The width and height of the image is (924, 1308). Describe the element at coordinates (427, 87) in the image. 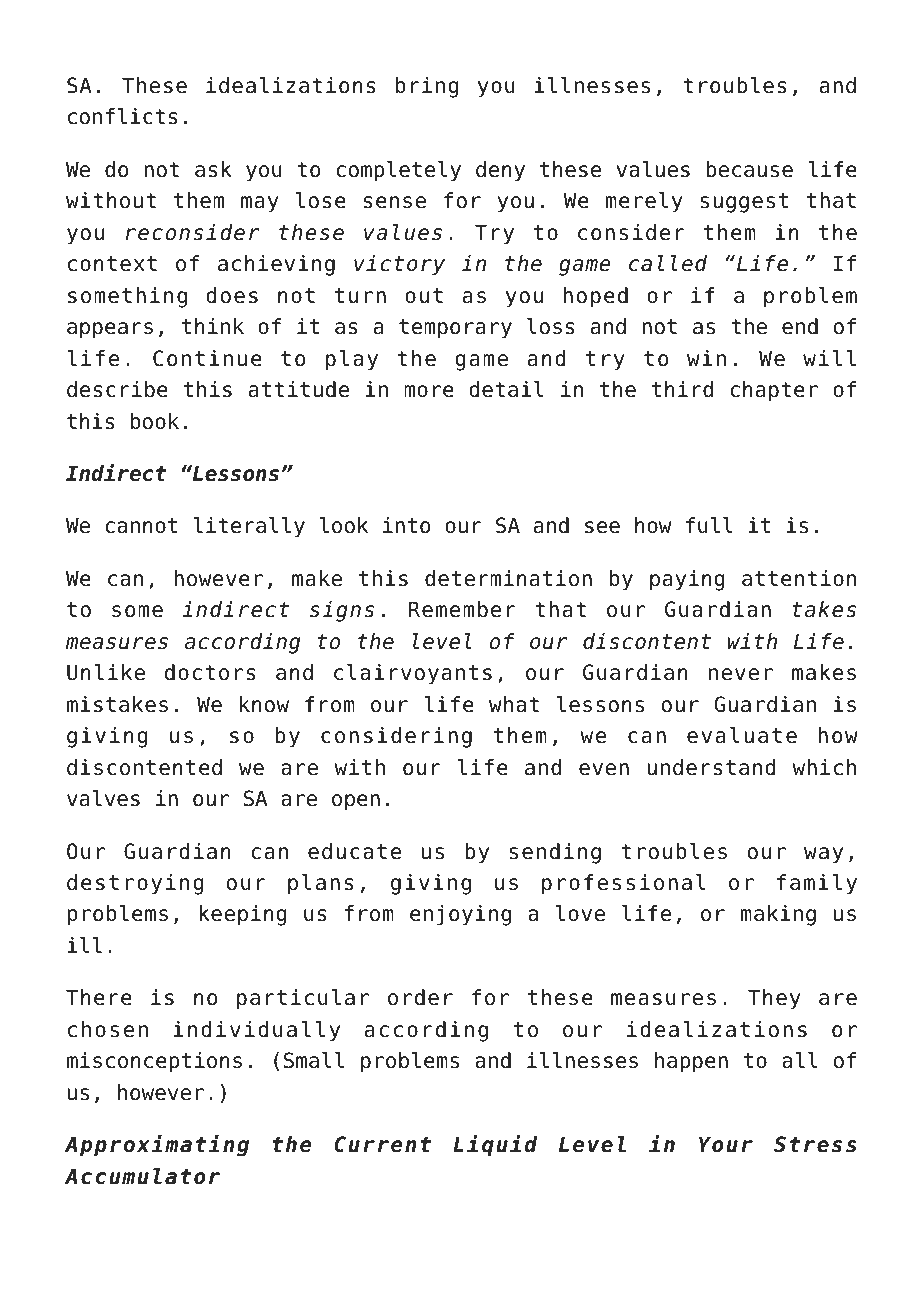

I see `bring` at that location.
